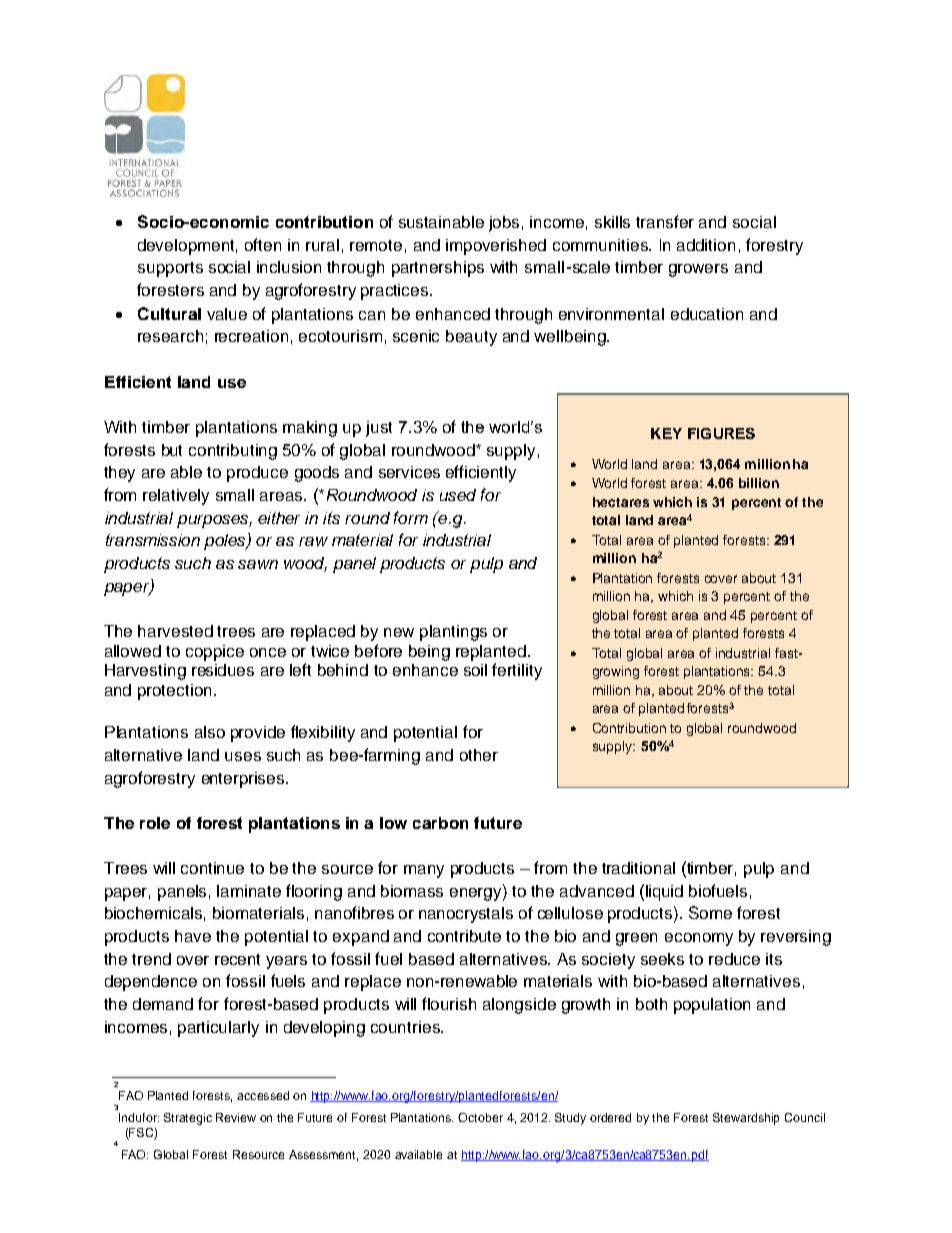  What do you see at coordinates (188, 1119) in the page?
I see `Strategic` at bounding box center [188, 1119].
